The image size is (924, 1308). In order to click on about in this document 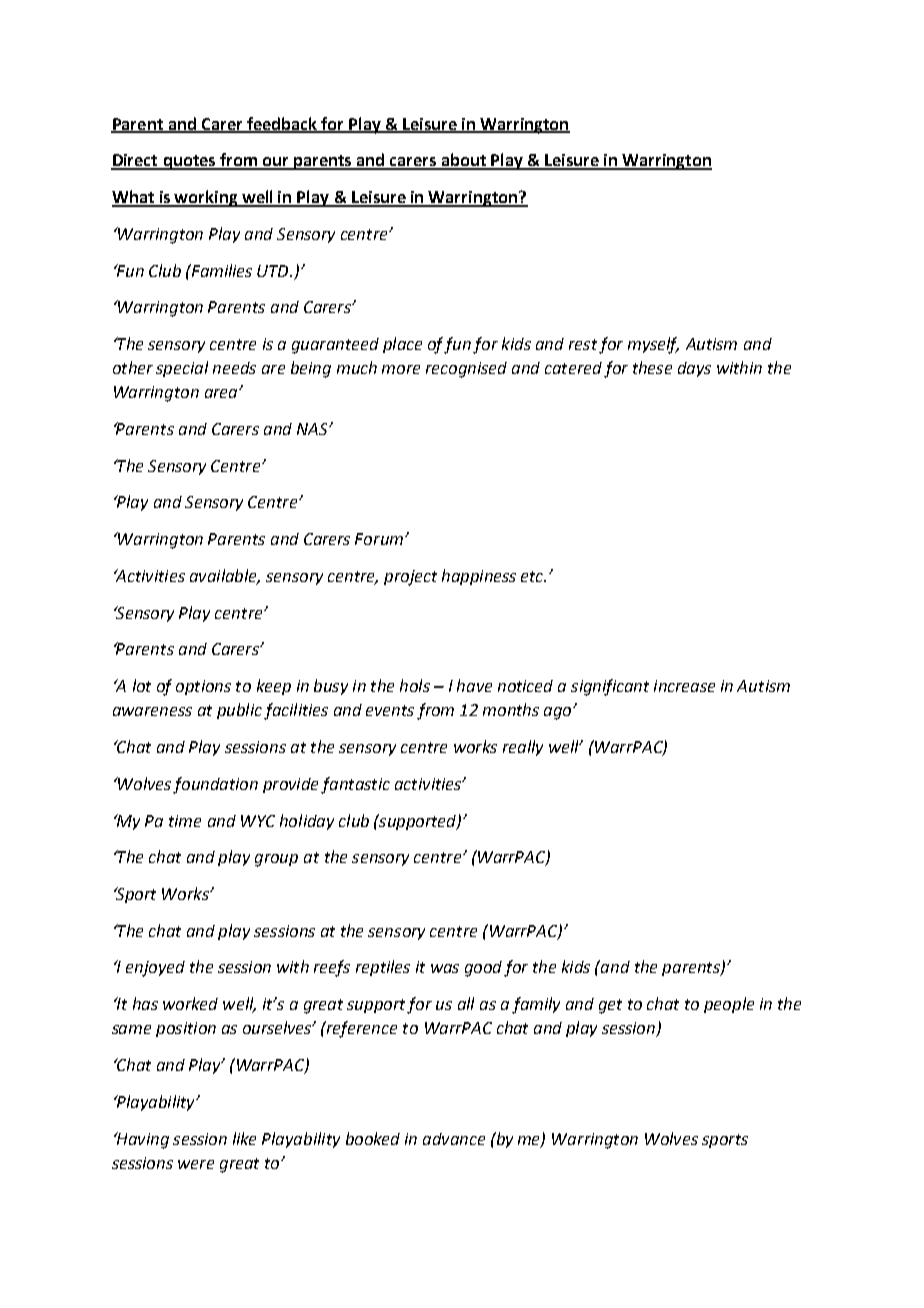, I will do `click(463, 161)`.
